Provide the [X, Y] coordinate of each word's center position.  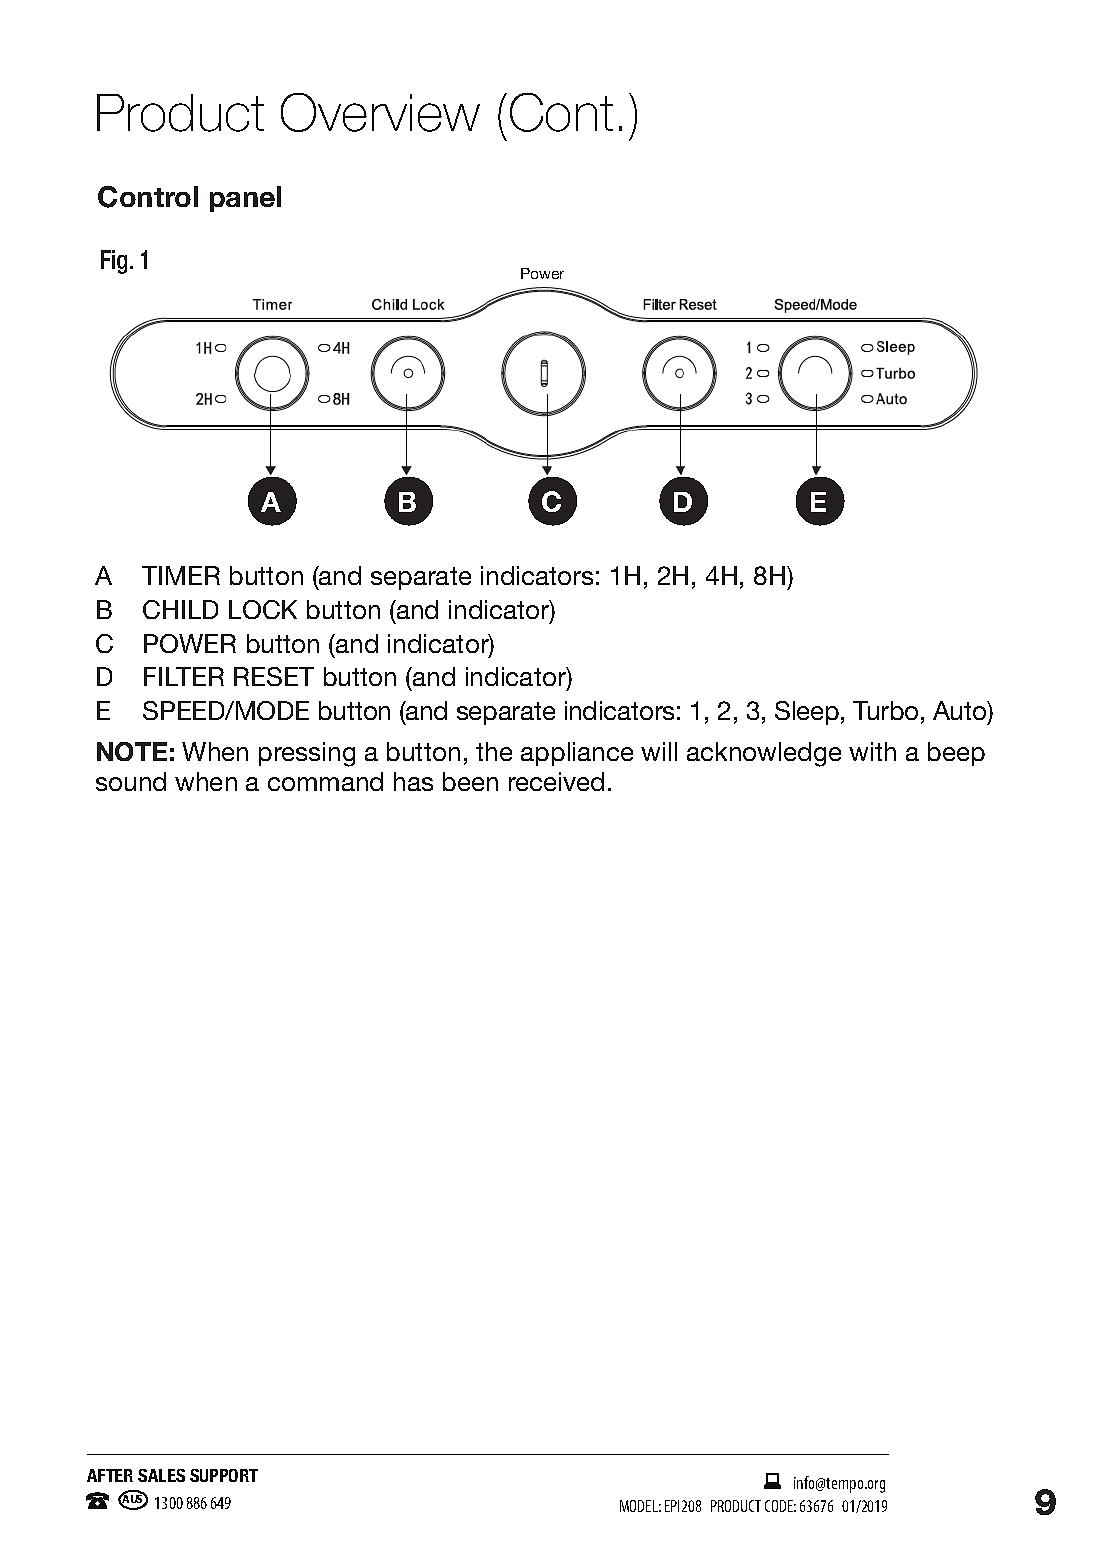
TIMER [181, 575]
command [325, 781]
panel [245, 199]
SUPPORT [224, 1475]
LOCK [263, 609]
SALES [161, 1475]
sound [131, 781]
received [556, 781]
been [470, 781]
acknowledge [764, 754]
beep [956, 754]
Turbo [885, 710]
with [872, 751]
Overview [380, 112]
